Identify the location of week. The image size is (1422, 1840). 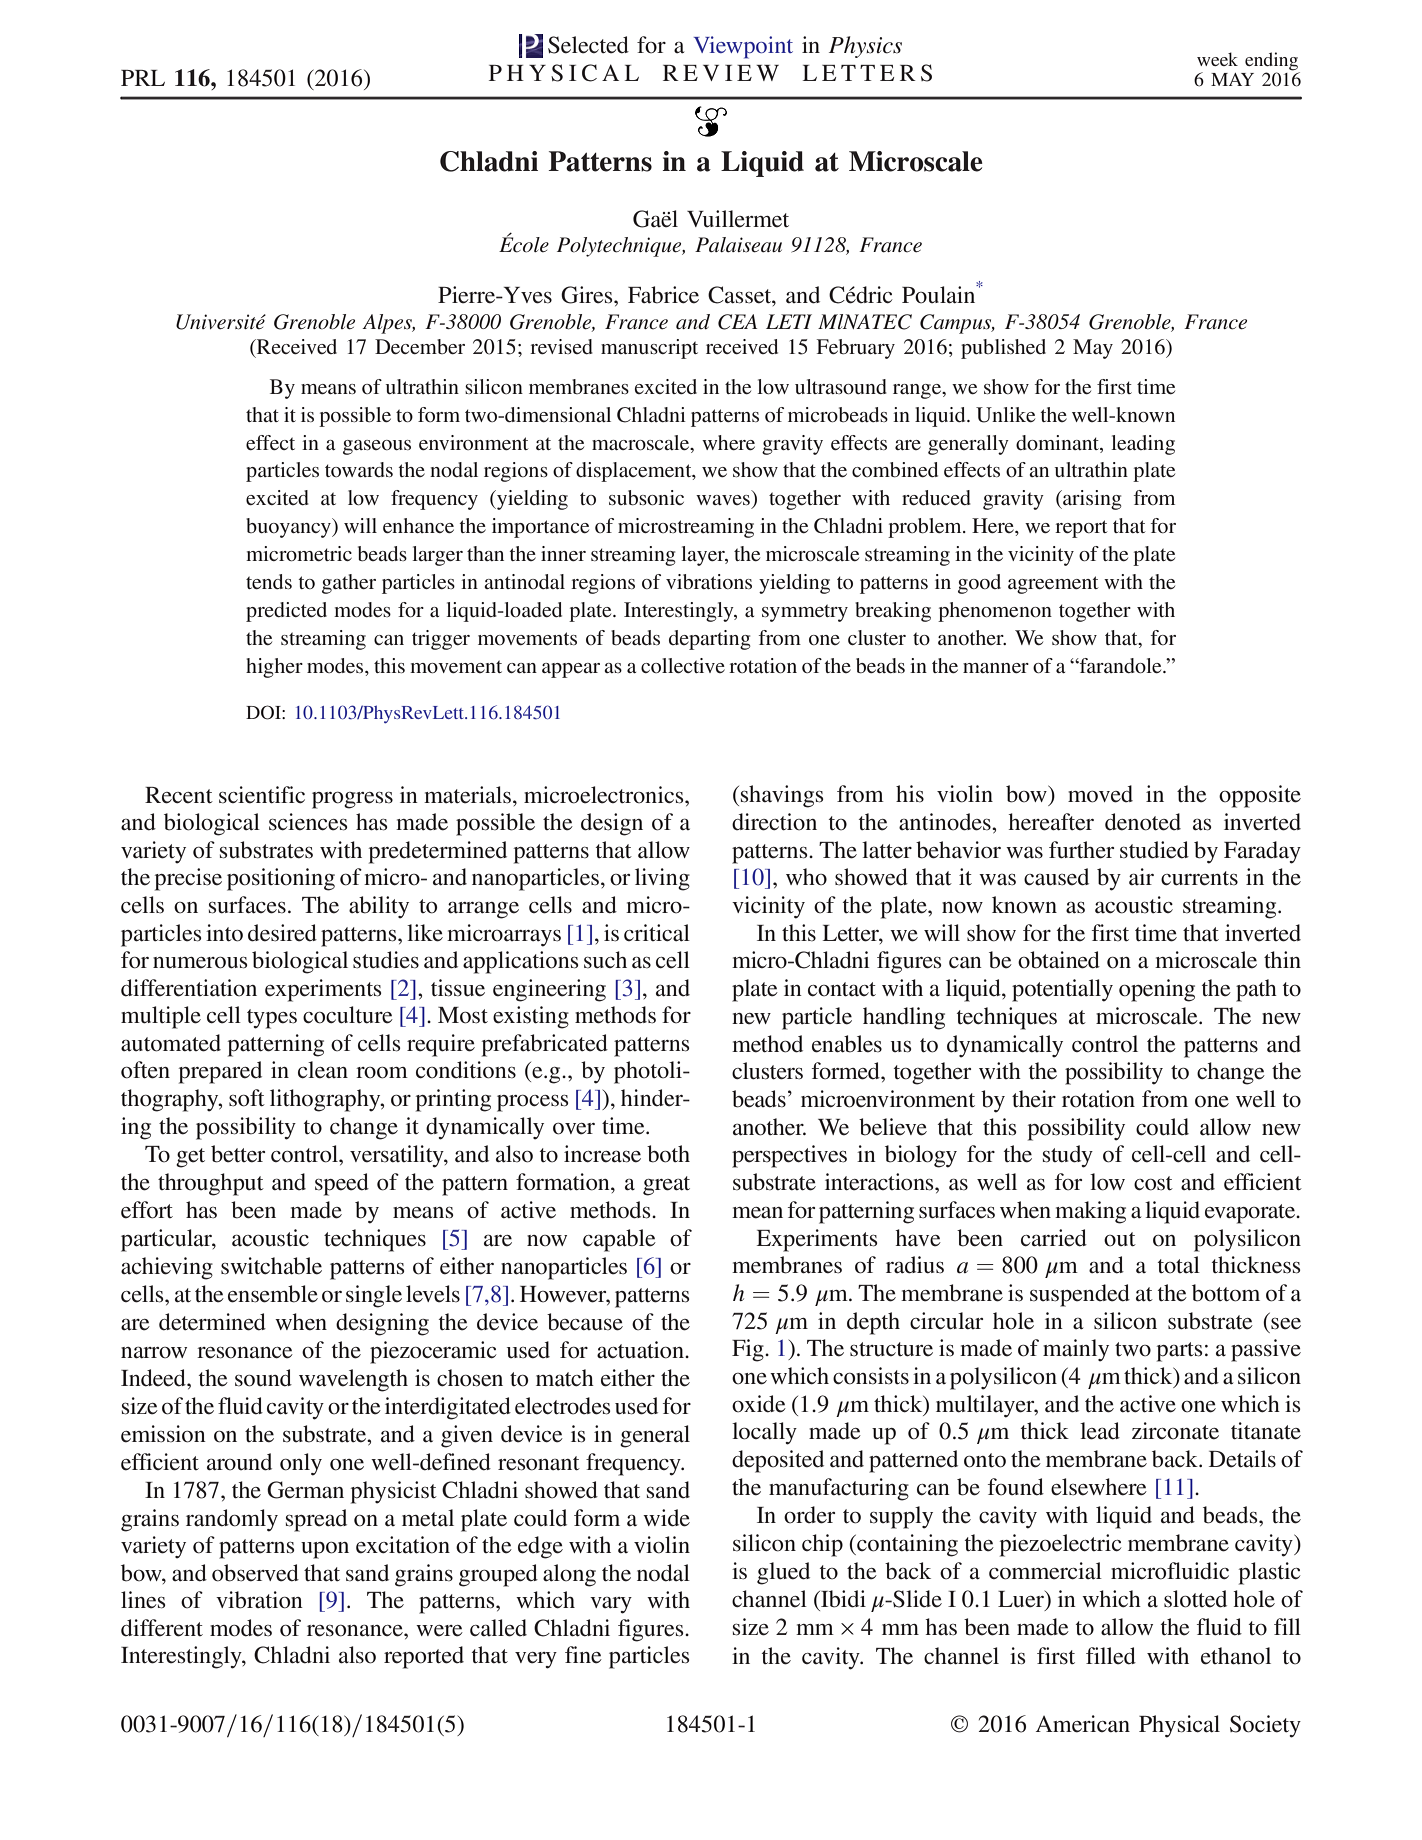
(1217, 59).
